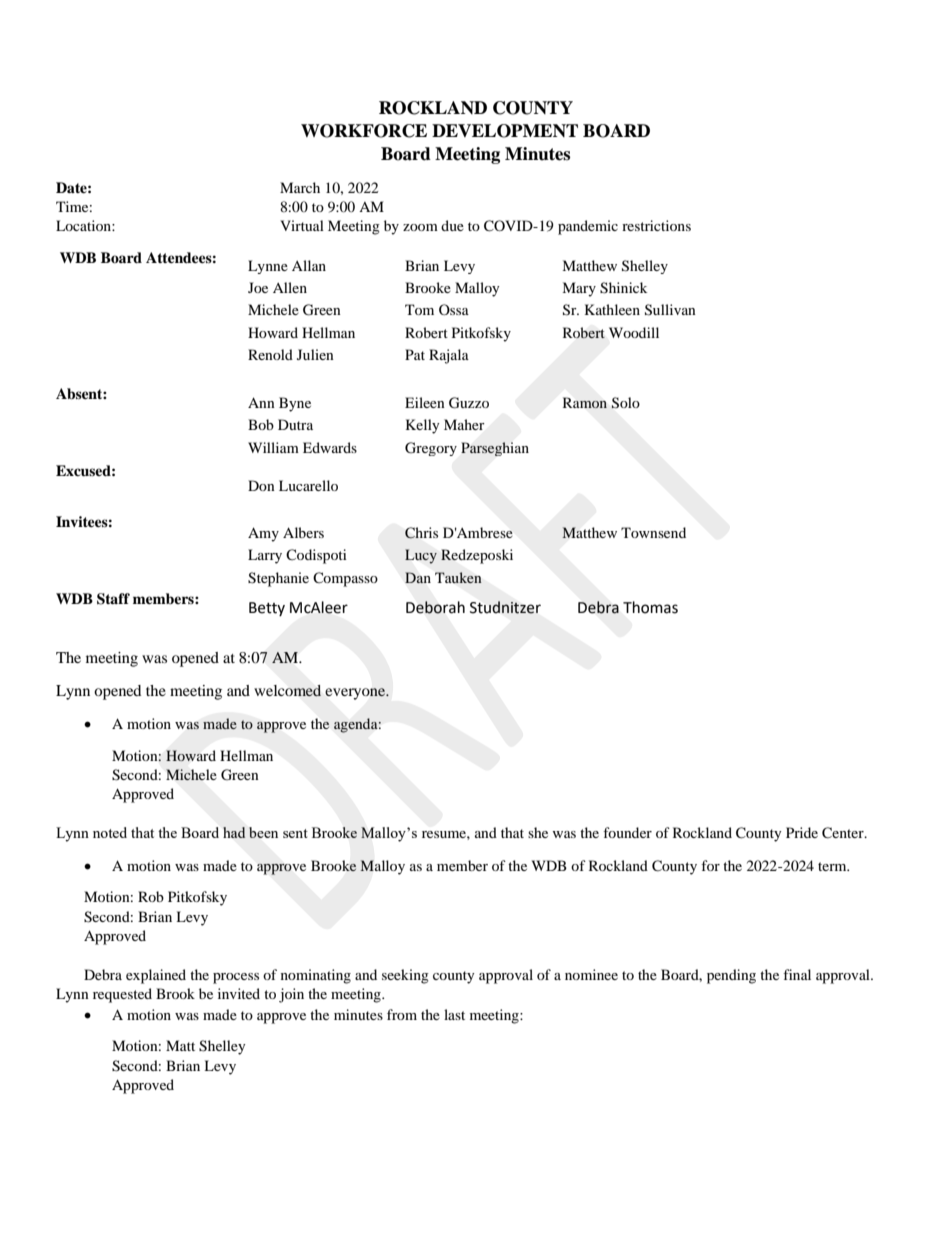 The width and height of the image is (952, 1233). What do you see at coordinates (236, 978) in the image?
I see `process` at bounding box center [236, 978].
